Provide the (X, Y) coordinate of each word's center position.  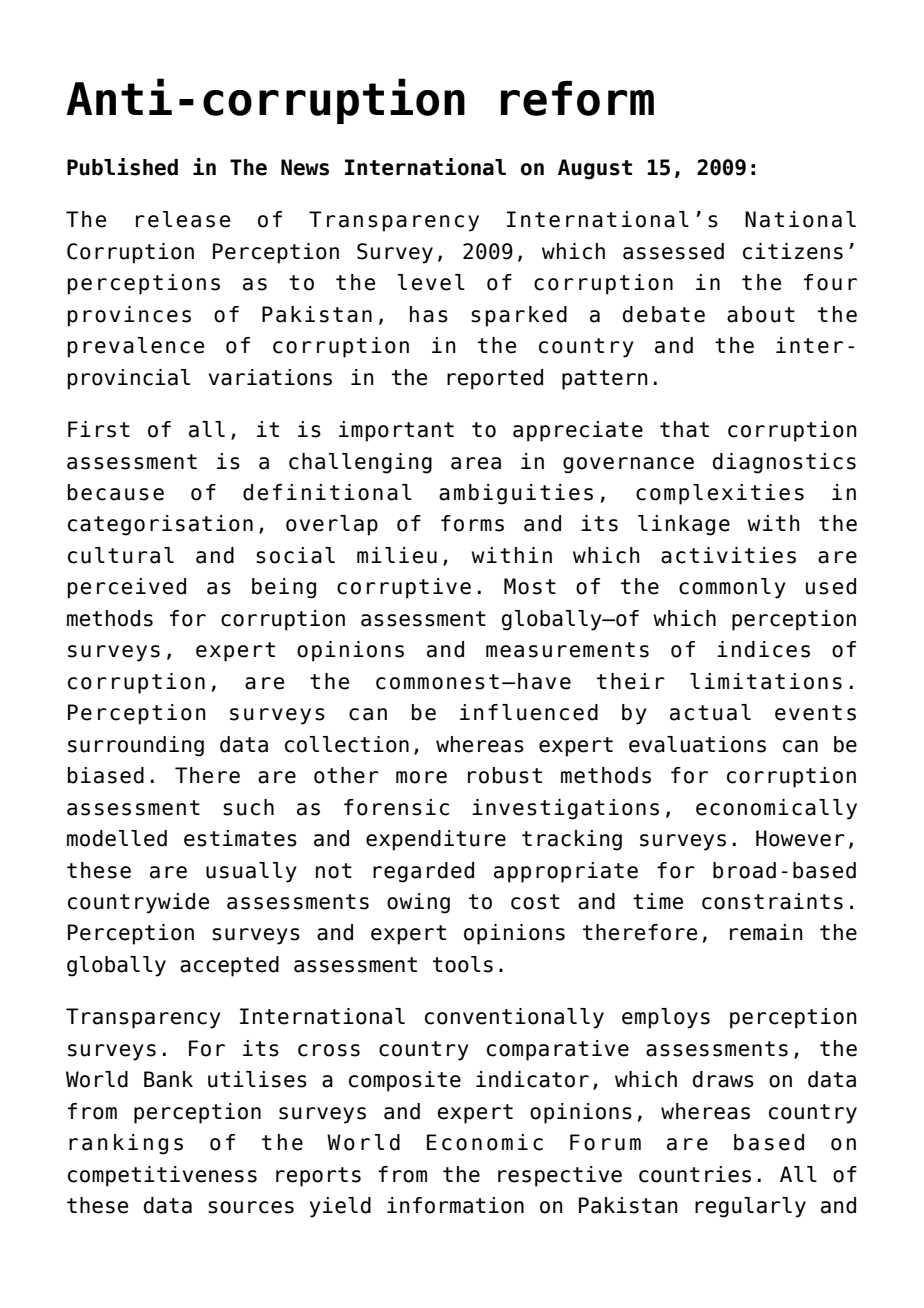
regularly (750, 1207)
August (595, 169)
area (476, 463)
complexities (720, 494)
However (800, 838)
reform (577, 98)
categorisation (160, 525)
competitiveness (162, 1176)
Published (122, 167)
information (455, 1205)
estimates (240, 838)
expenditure (436, 840)
